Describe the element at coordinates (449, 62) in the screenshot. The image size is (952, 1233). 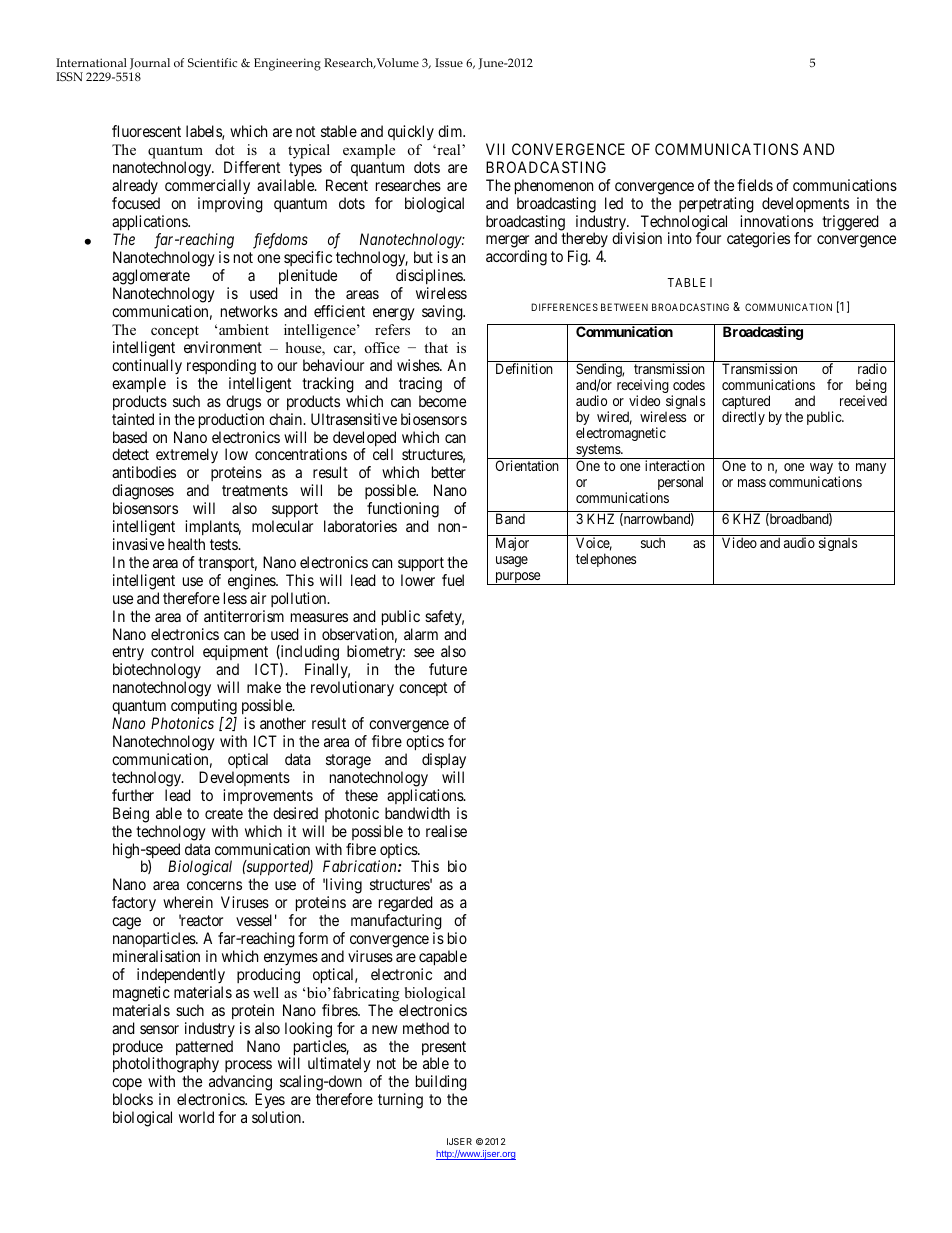
I see `Issue` at that location.
